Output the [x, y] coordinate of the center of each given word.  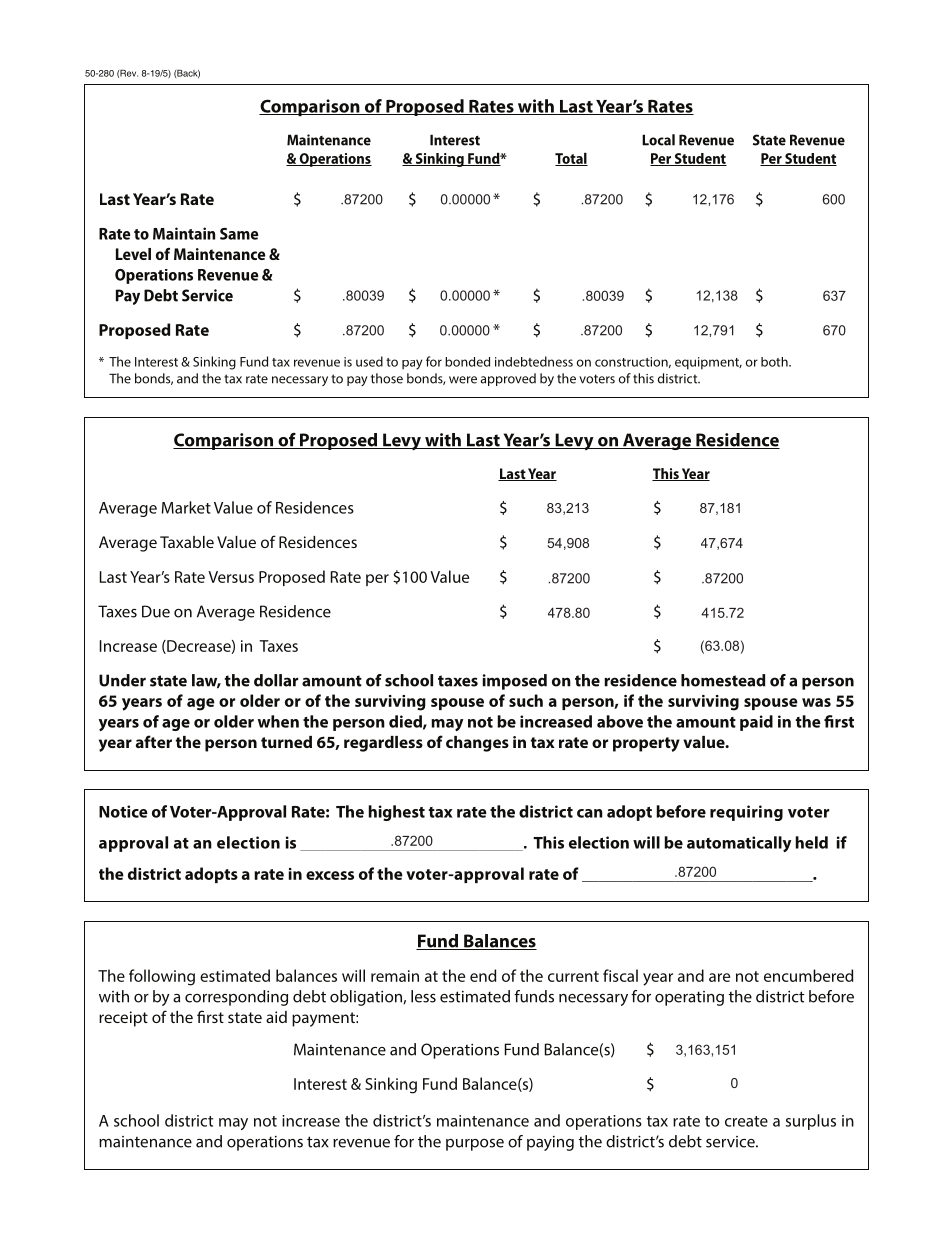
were [463, 380]
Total [571, 159]
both [775, 362]
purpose [475, 1145]
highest [396, 813]
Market [186, 507]
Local [658, 140]
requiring [746, 813]
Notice [123, 811]
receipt [123, 1019]
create [746, 1121]
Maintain [184, 233]
